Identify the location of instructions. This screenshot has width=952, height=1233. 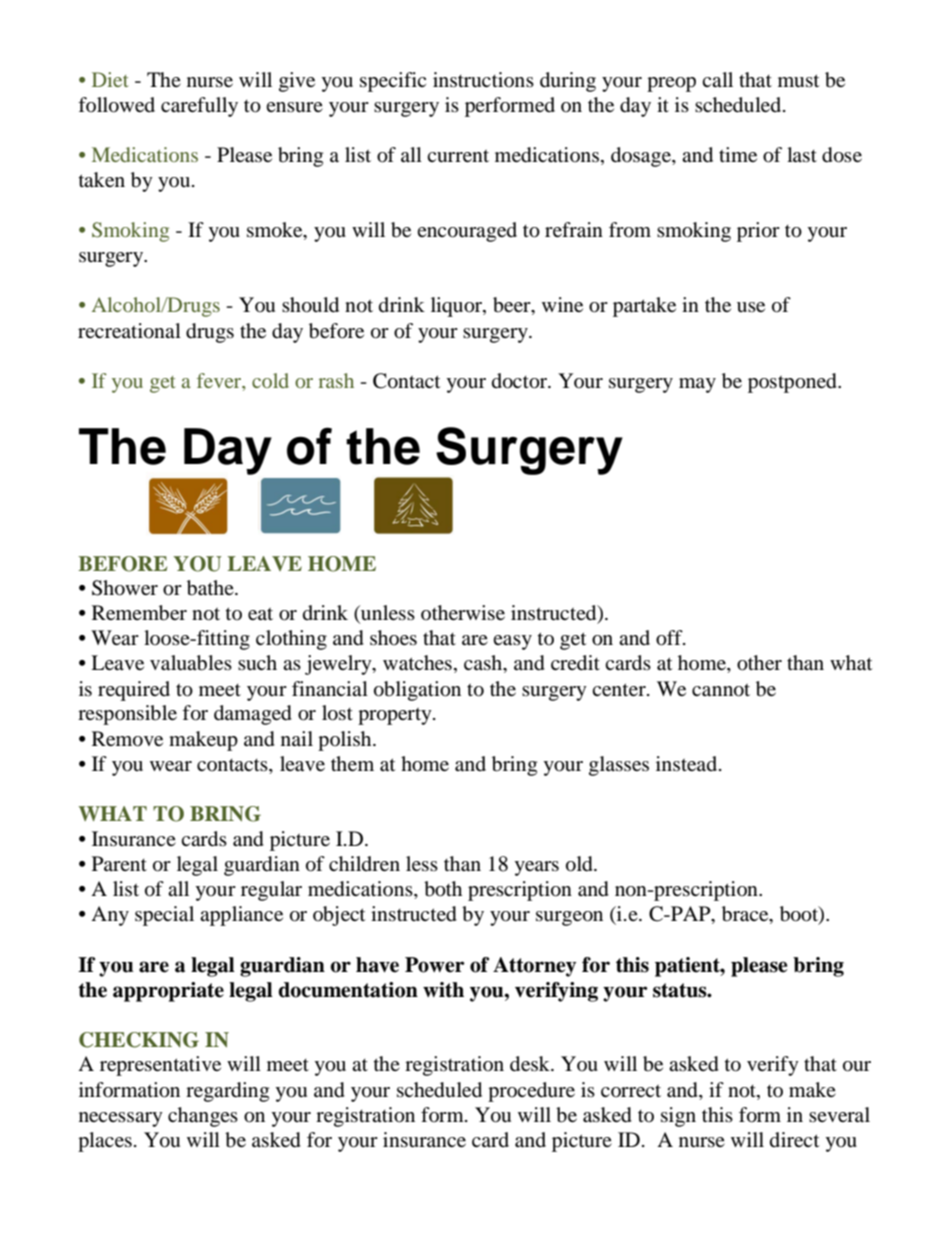
(483, 79).
